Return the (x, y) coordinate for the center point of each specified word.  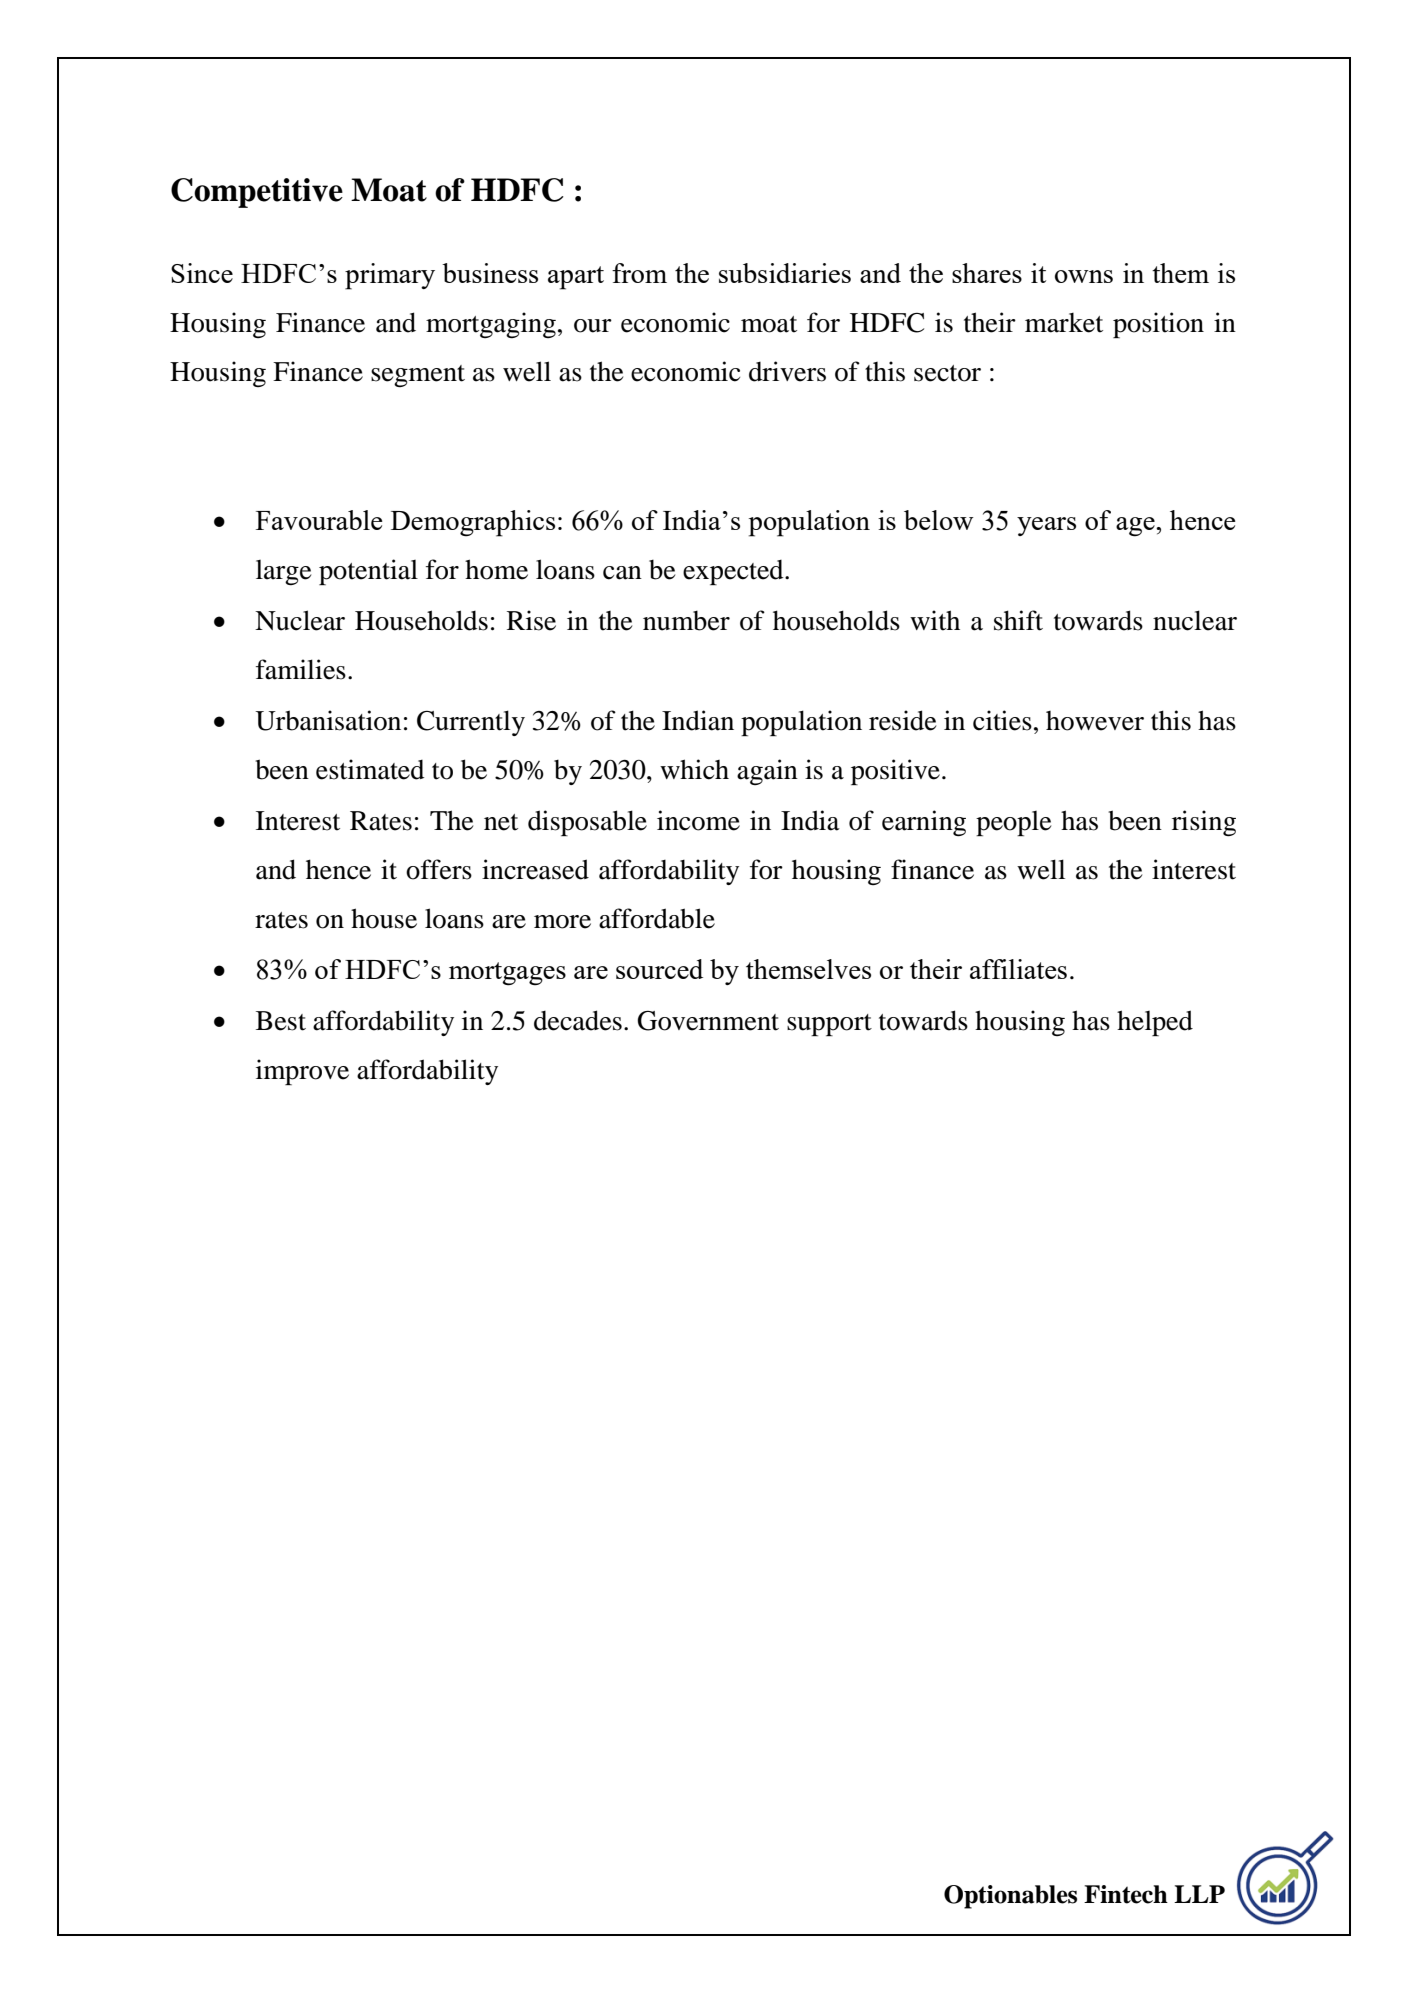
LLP (1199, 1894)
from (639, 273)
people (1013, 823)
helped (1155, 1023)
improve (302, 1072)
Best (281, 1021)
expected (734, 572)
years (1046, 526)
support (829, 1025)
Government (708, 1021)
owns (1084, 276)
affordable (657, 918)
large (283, 572)
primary (390, 276)
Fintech (1126, 1894)
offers (439, 869)
